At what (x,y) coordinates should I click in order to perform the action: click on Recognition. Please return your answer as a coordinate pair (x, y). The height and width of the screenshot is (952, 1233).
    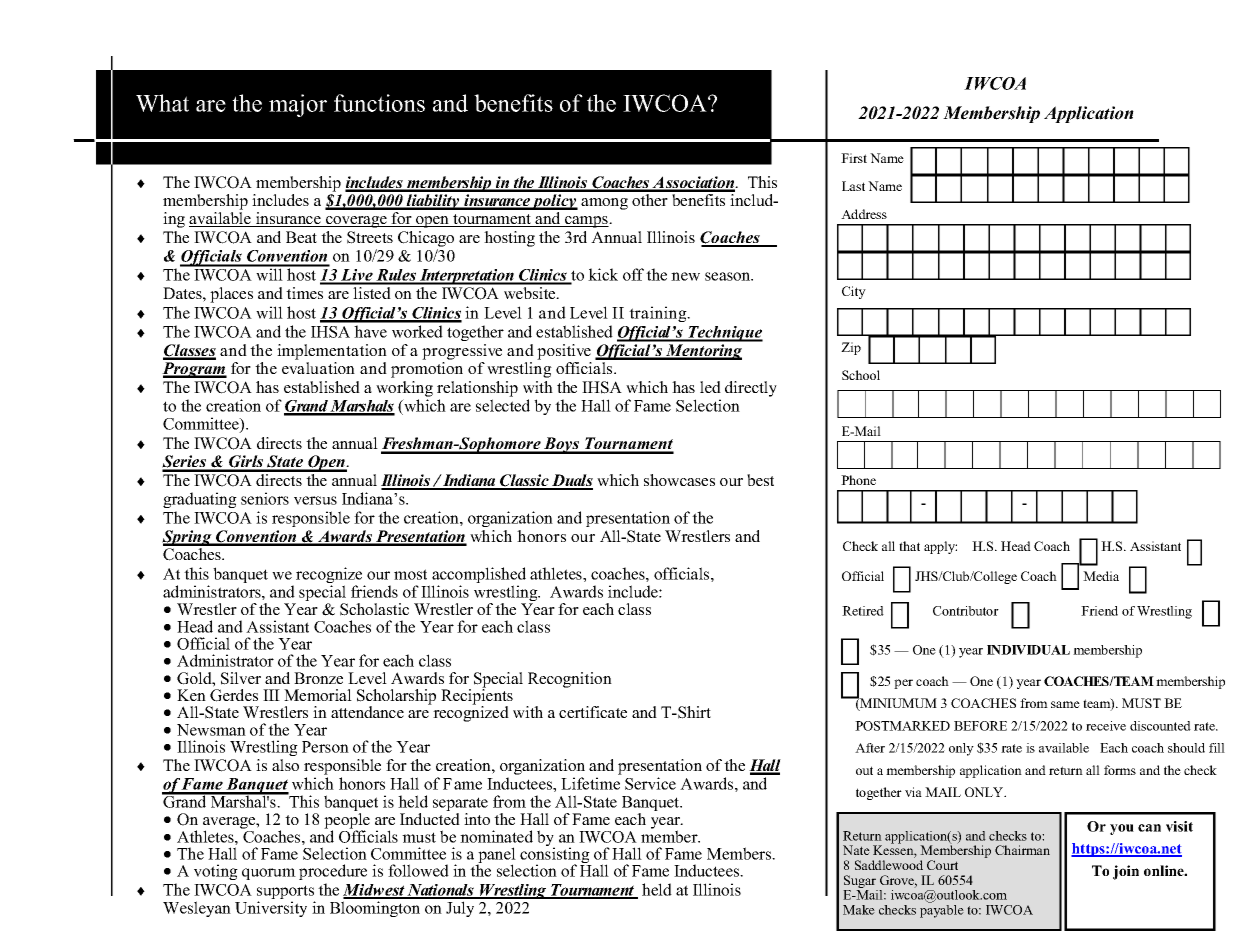
    Looking at the image, I should click on (570, 680).
